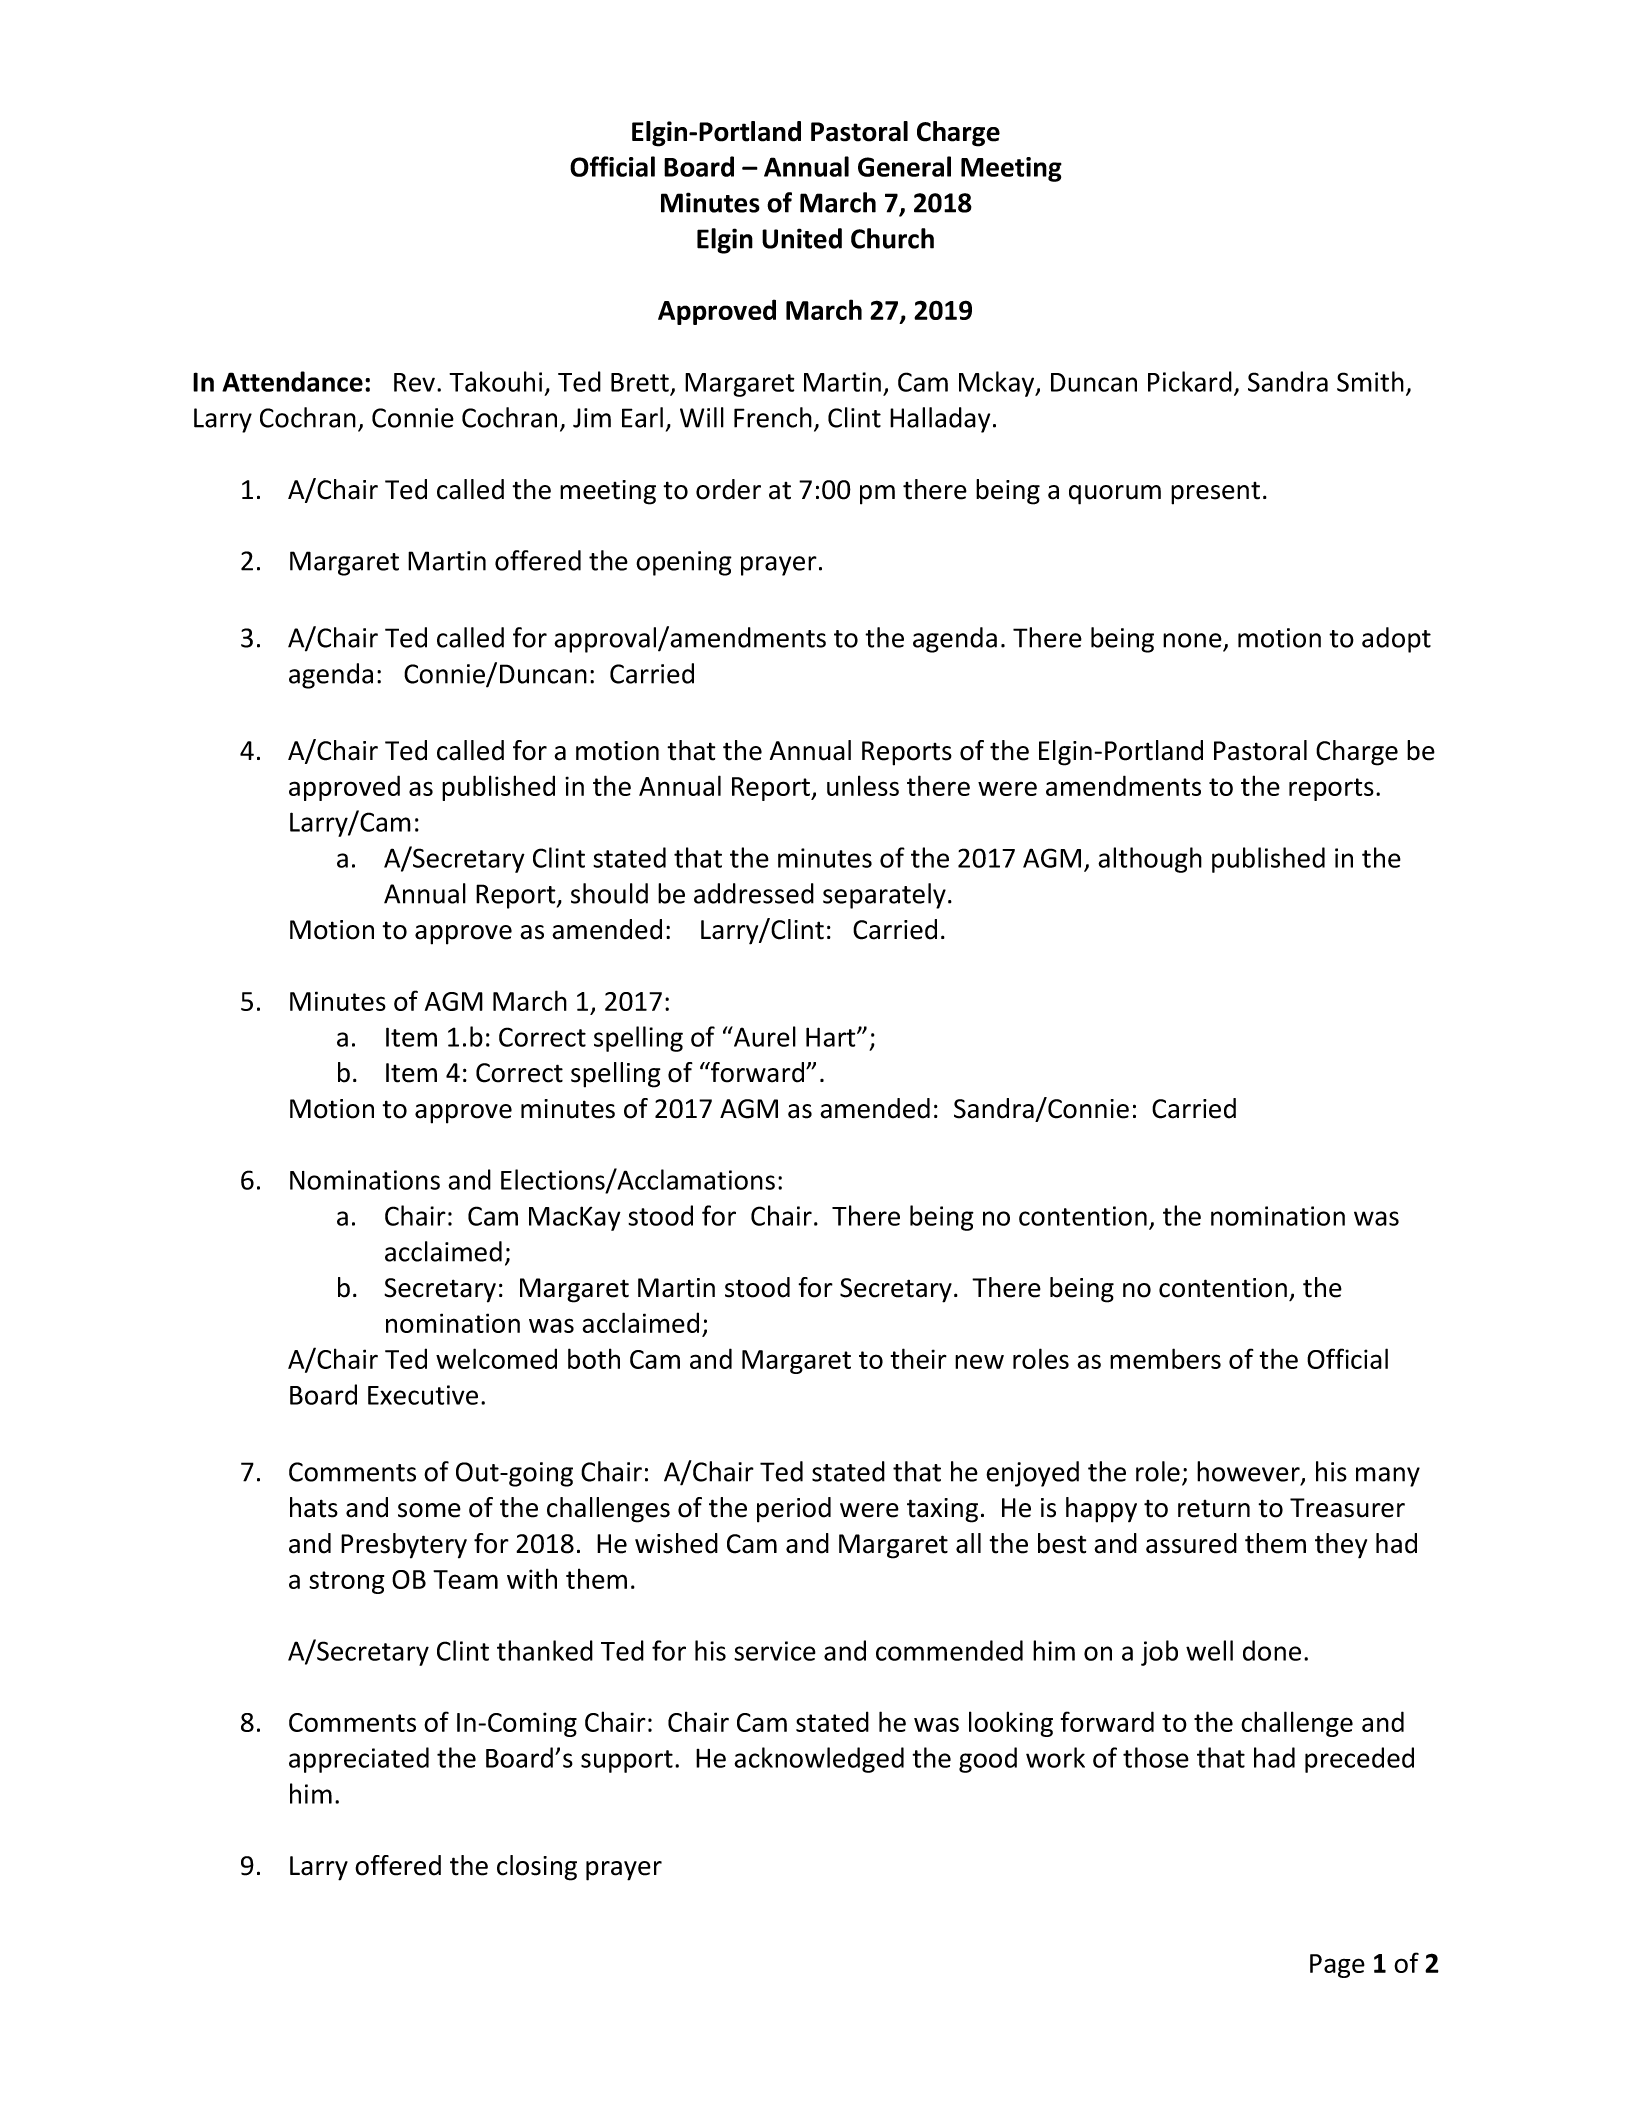 This screenshot has width=1631, height=2111. Describe the element at coordinates (1150, 860) in the screenshot. I see `although` at that location.
